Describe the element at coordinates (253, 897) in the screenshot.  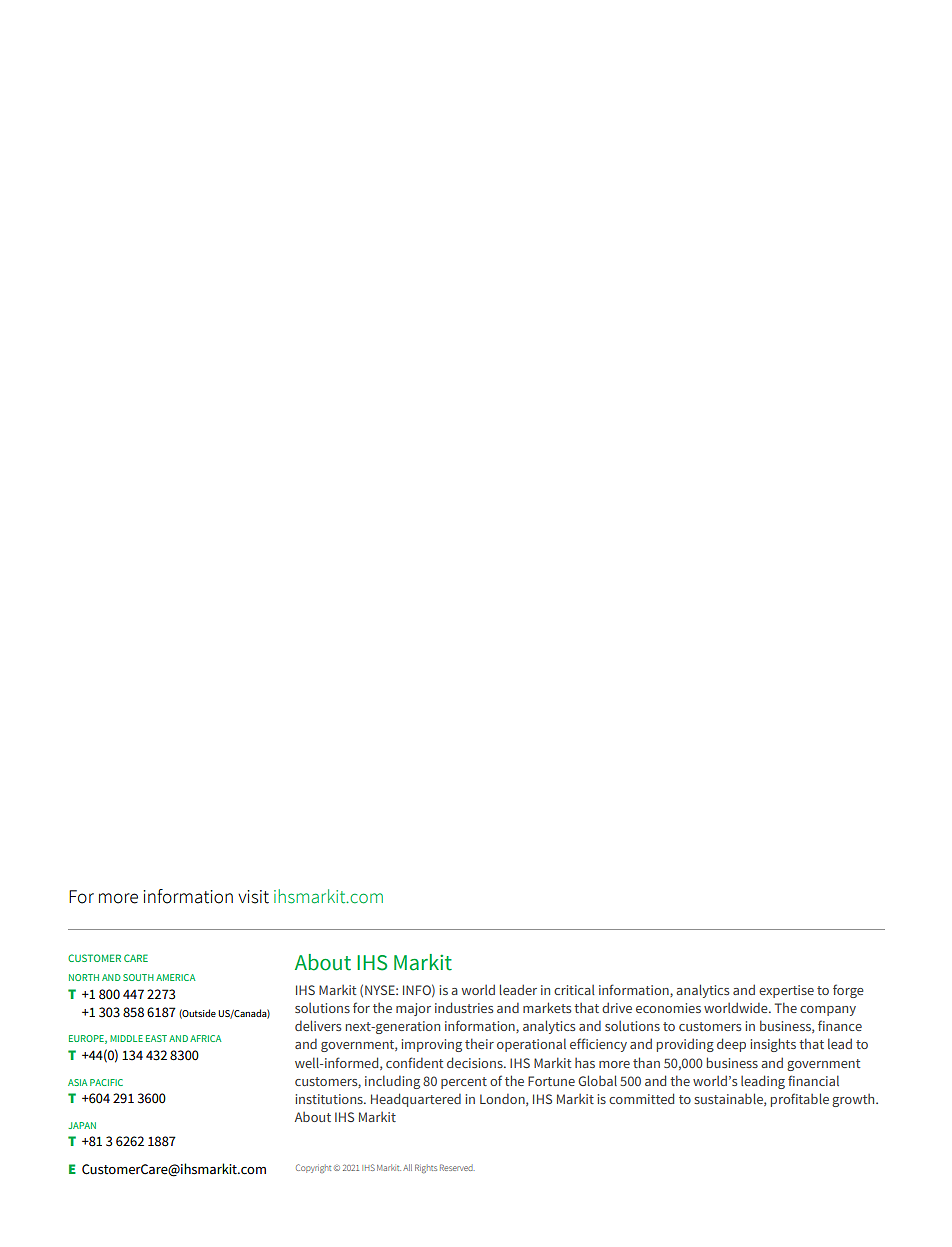
I see `visit` at that location.
